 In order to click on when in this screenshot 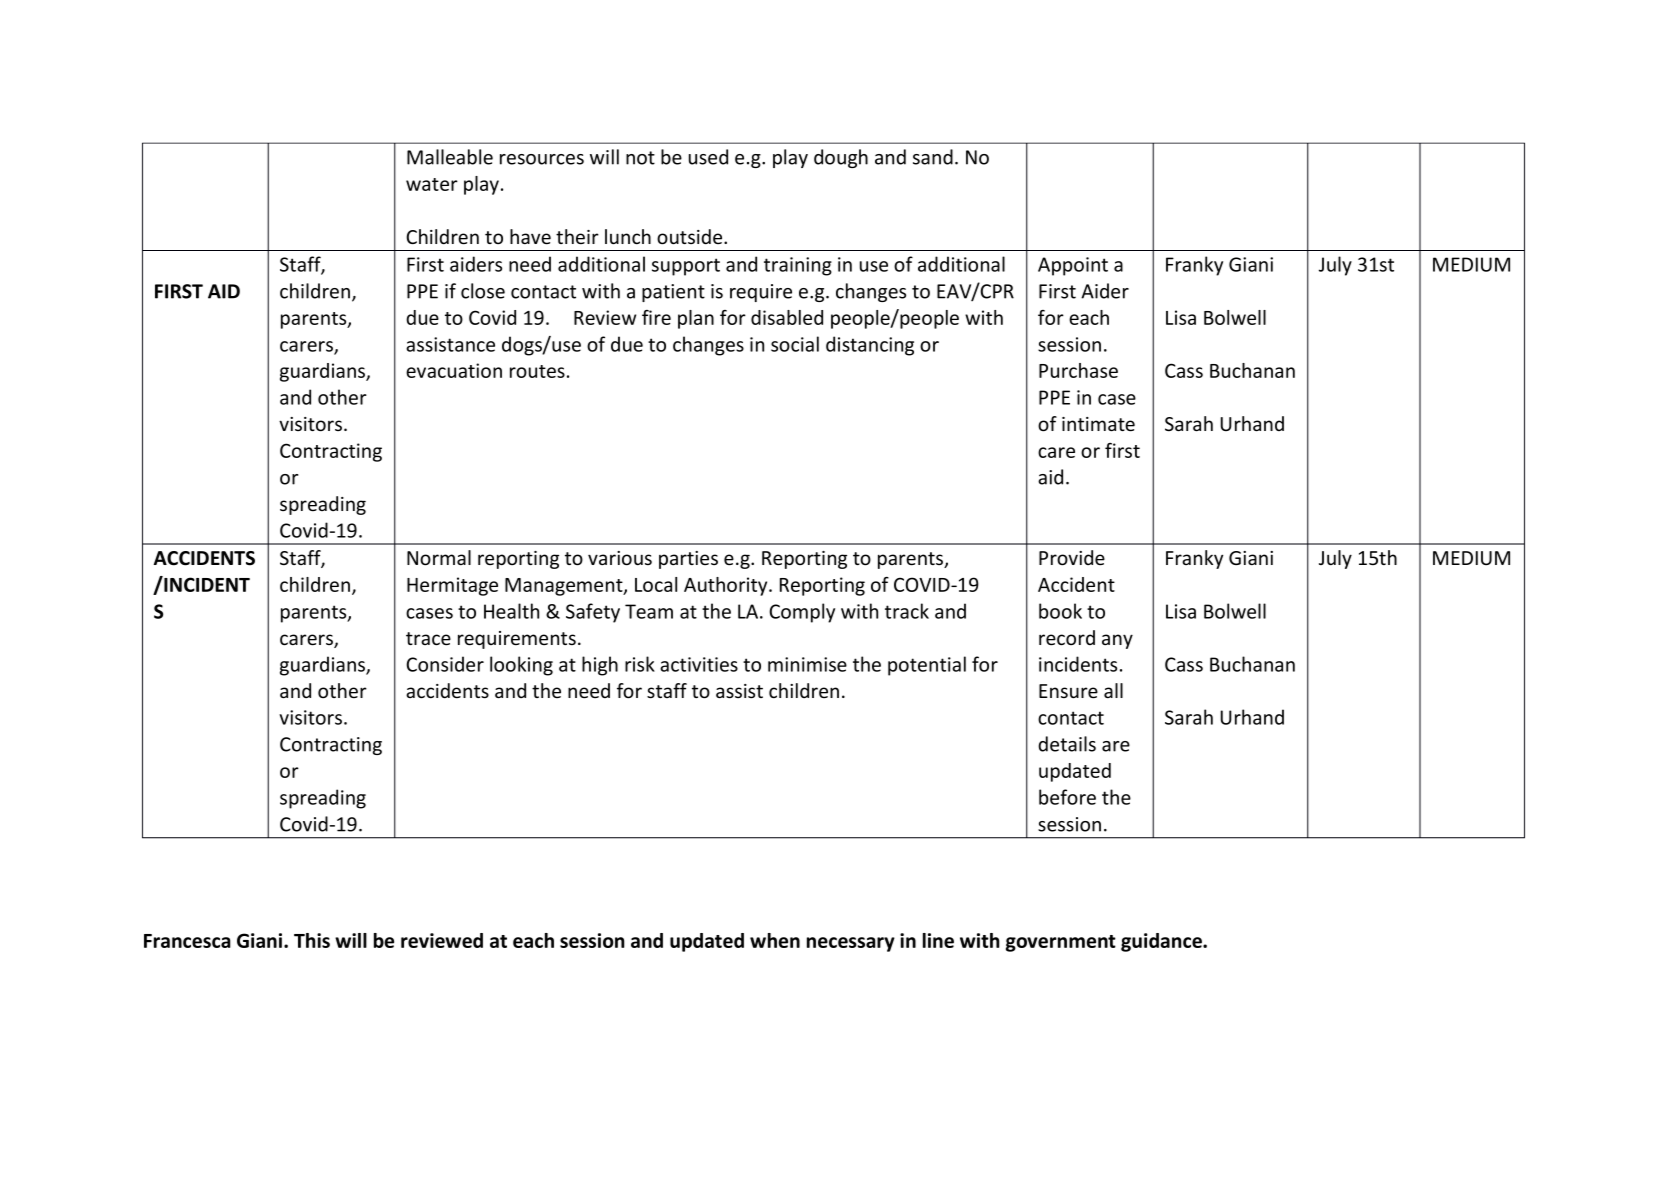, I will do `click(775, 940)`.
